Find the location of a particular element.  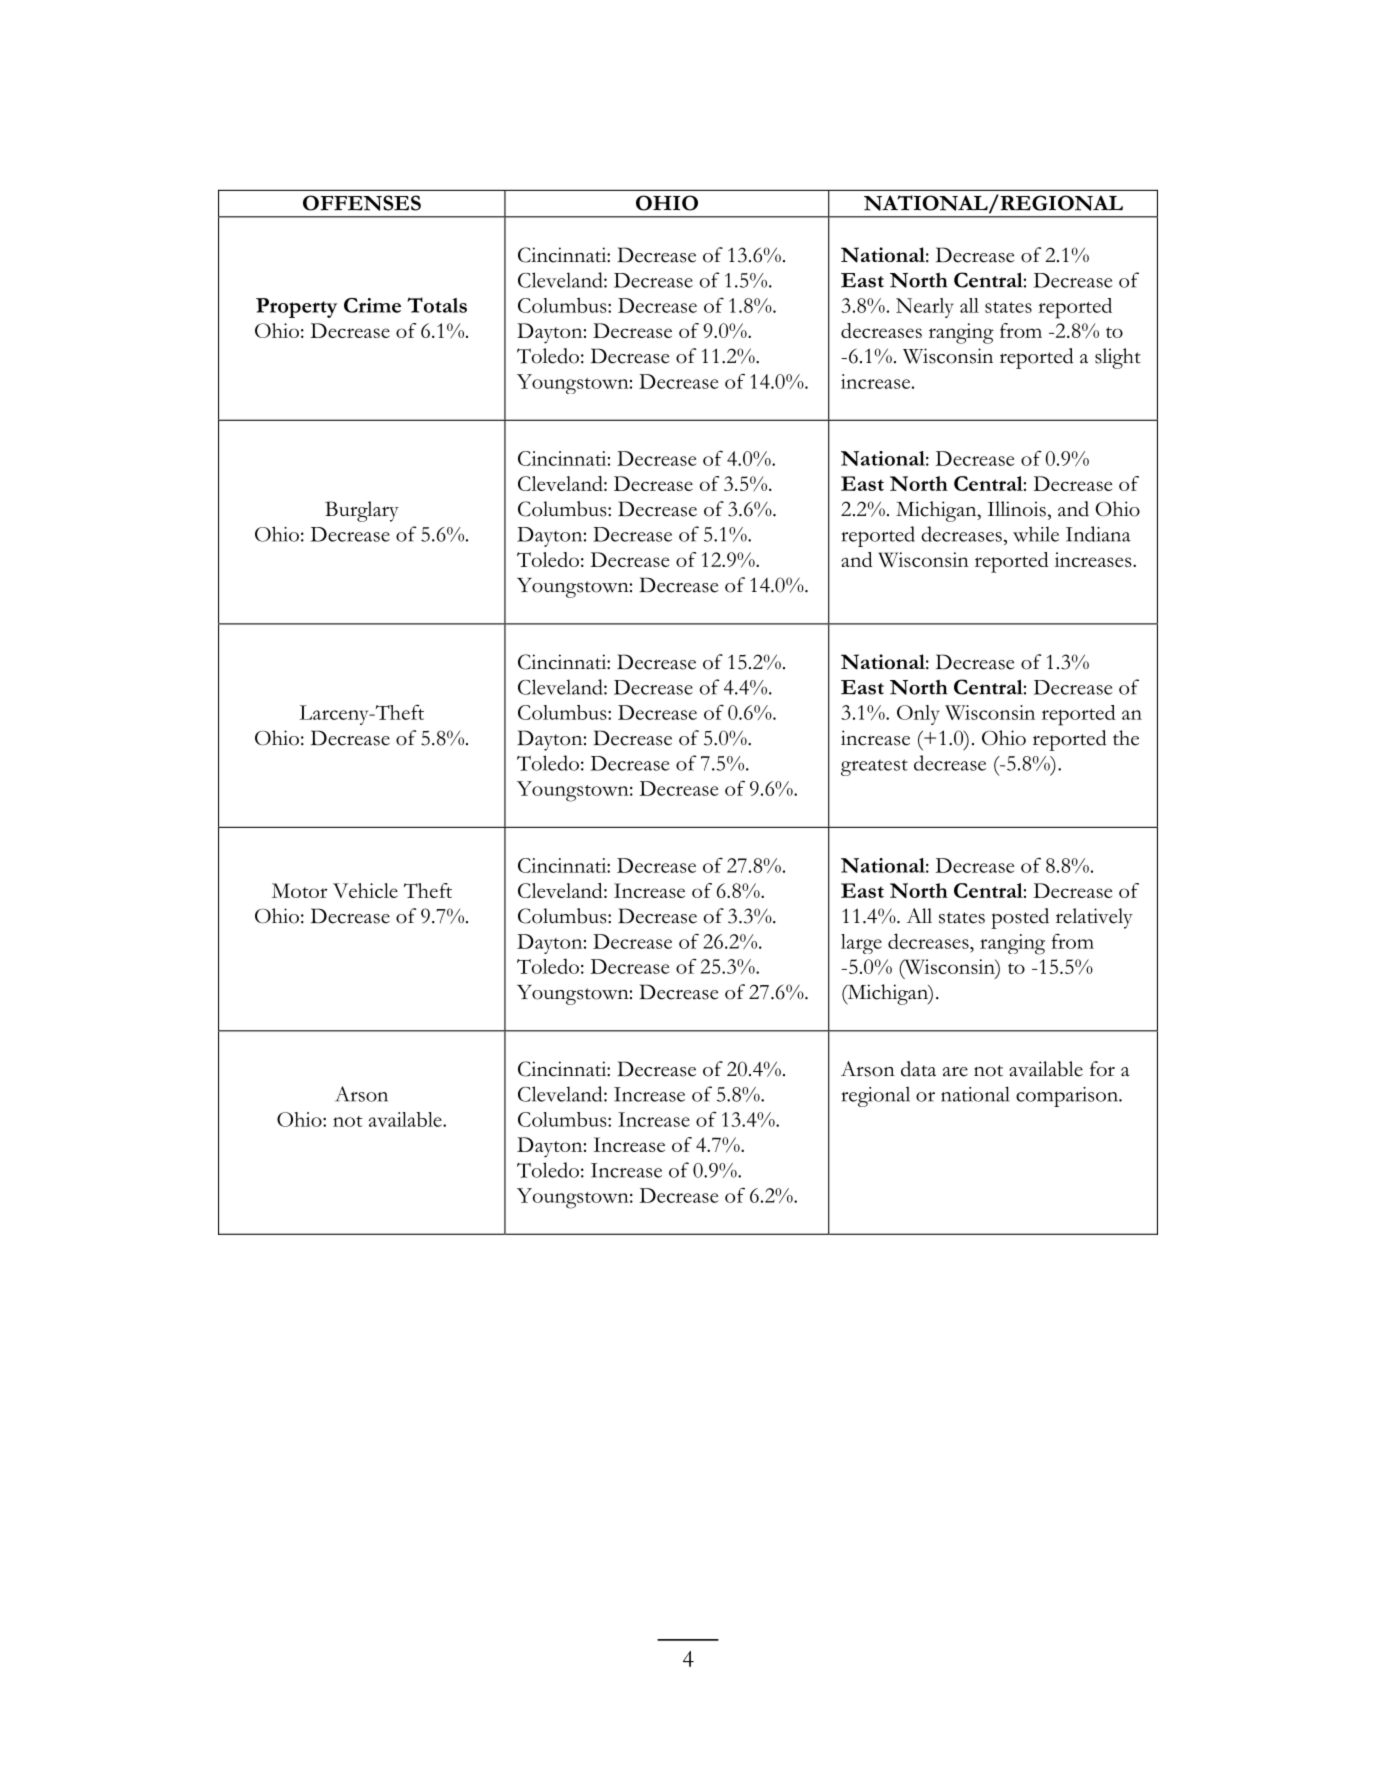

OFFENSES is located at coordinates (362, 203).
